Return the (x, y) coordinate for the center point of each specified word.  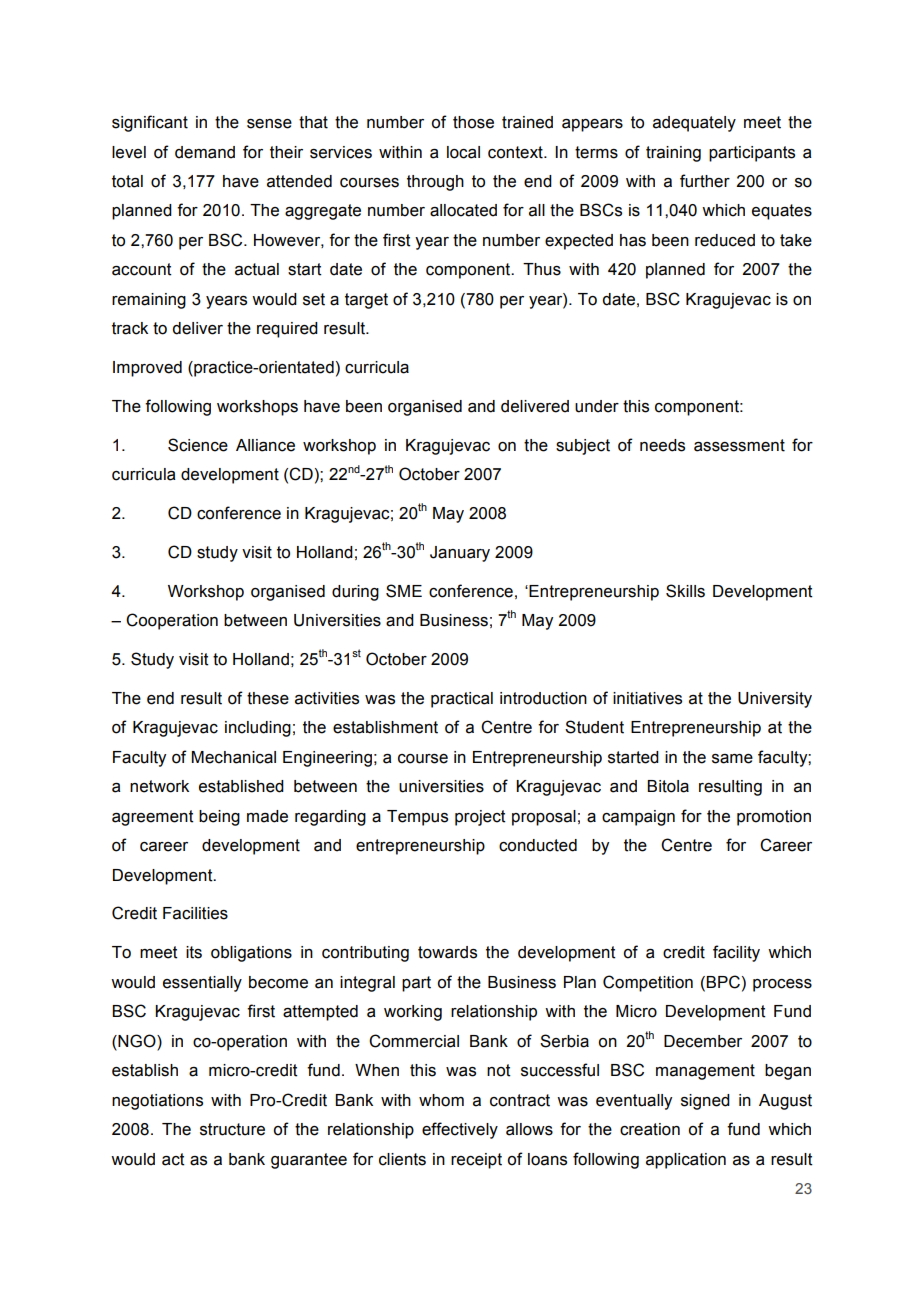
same (732, 759)
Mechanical (233, 757)
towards (447, 952)
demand (205, 152)
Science (198, 445)
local (463, 152)
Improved (147, 369)
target (366, 301)
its (194, 952)
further (705, 181)
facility (736, 953)
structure (232, 1129)
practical (462, 700)
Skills (685, 591)
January (460, 554)
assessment (739, 445)
